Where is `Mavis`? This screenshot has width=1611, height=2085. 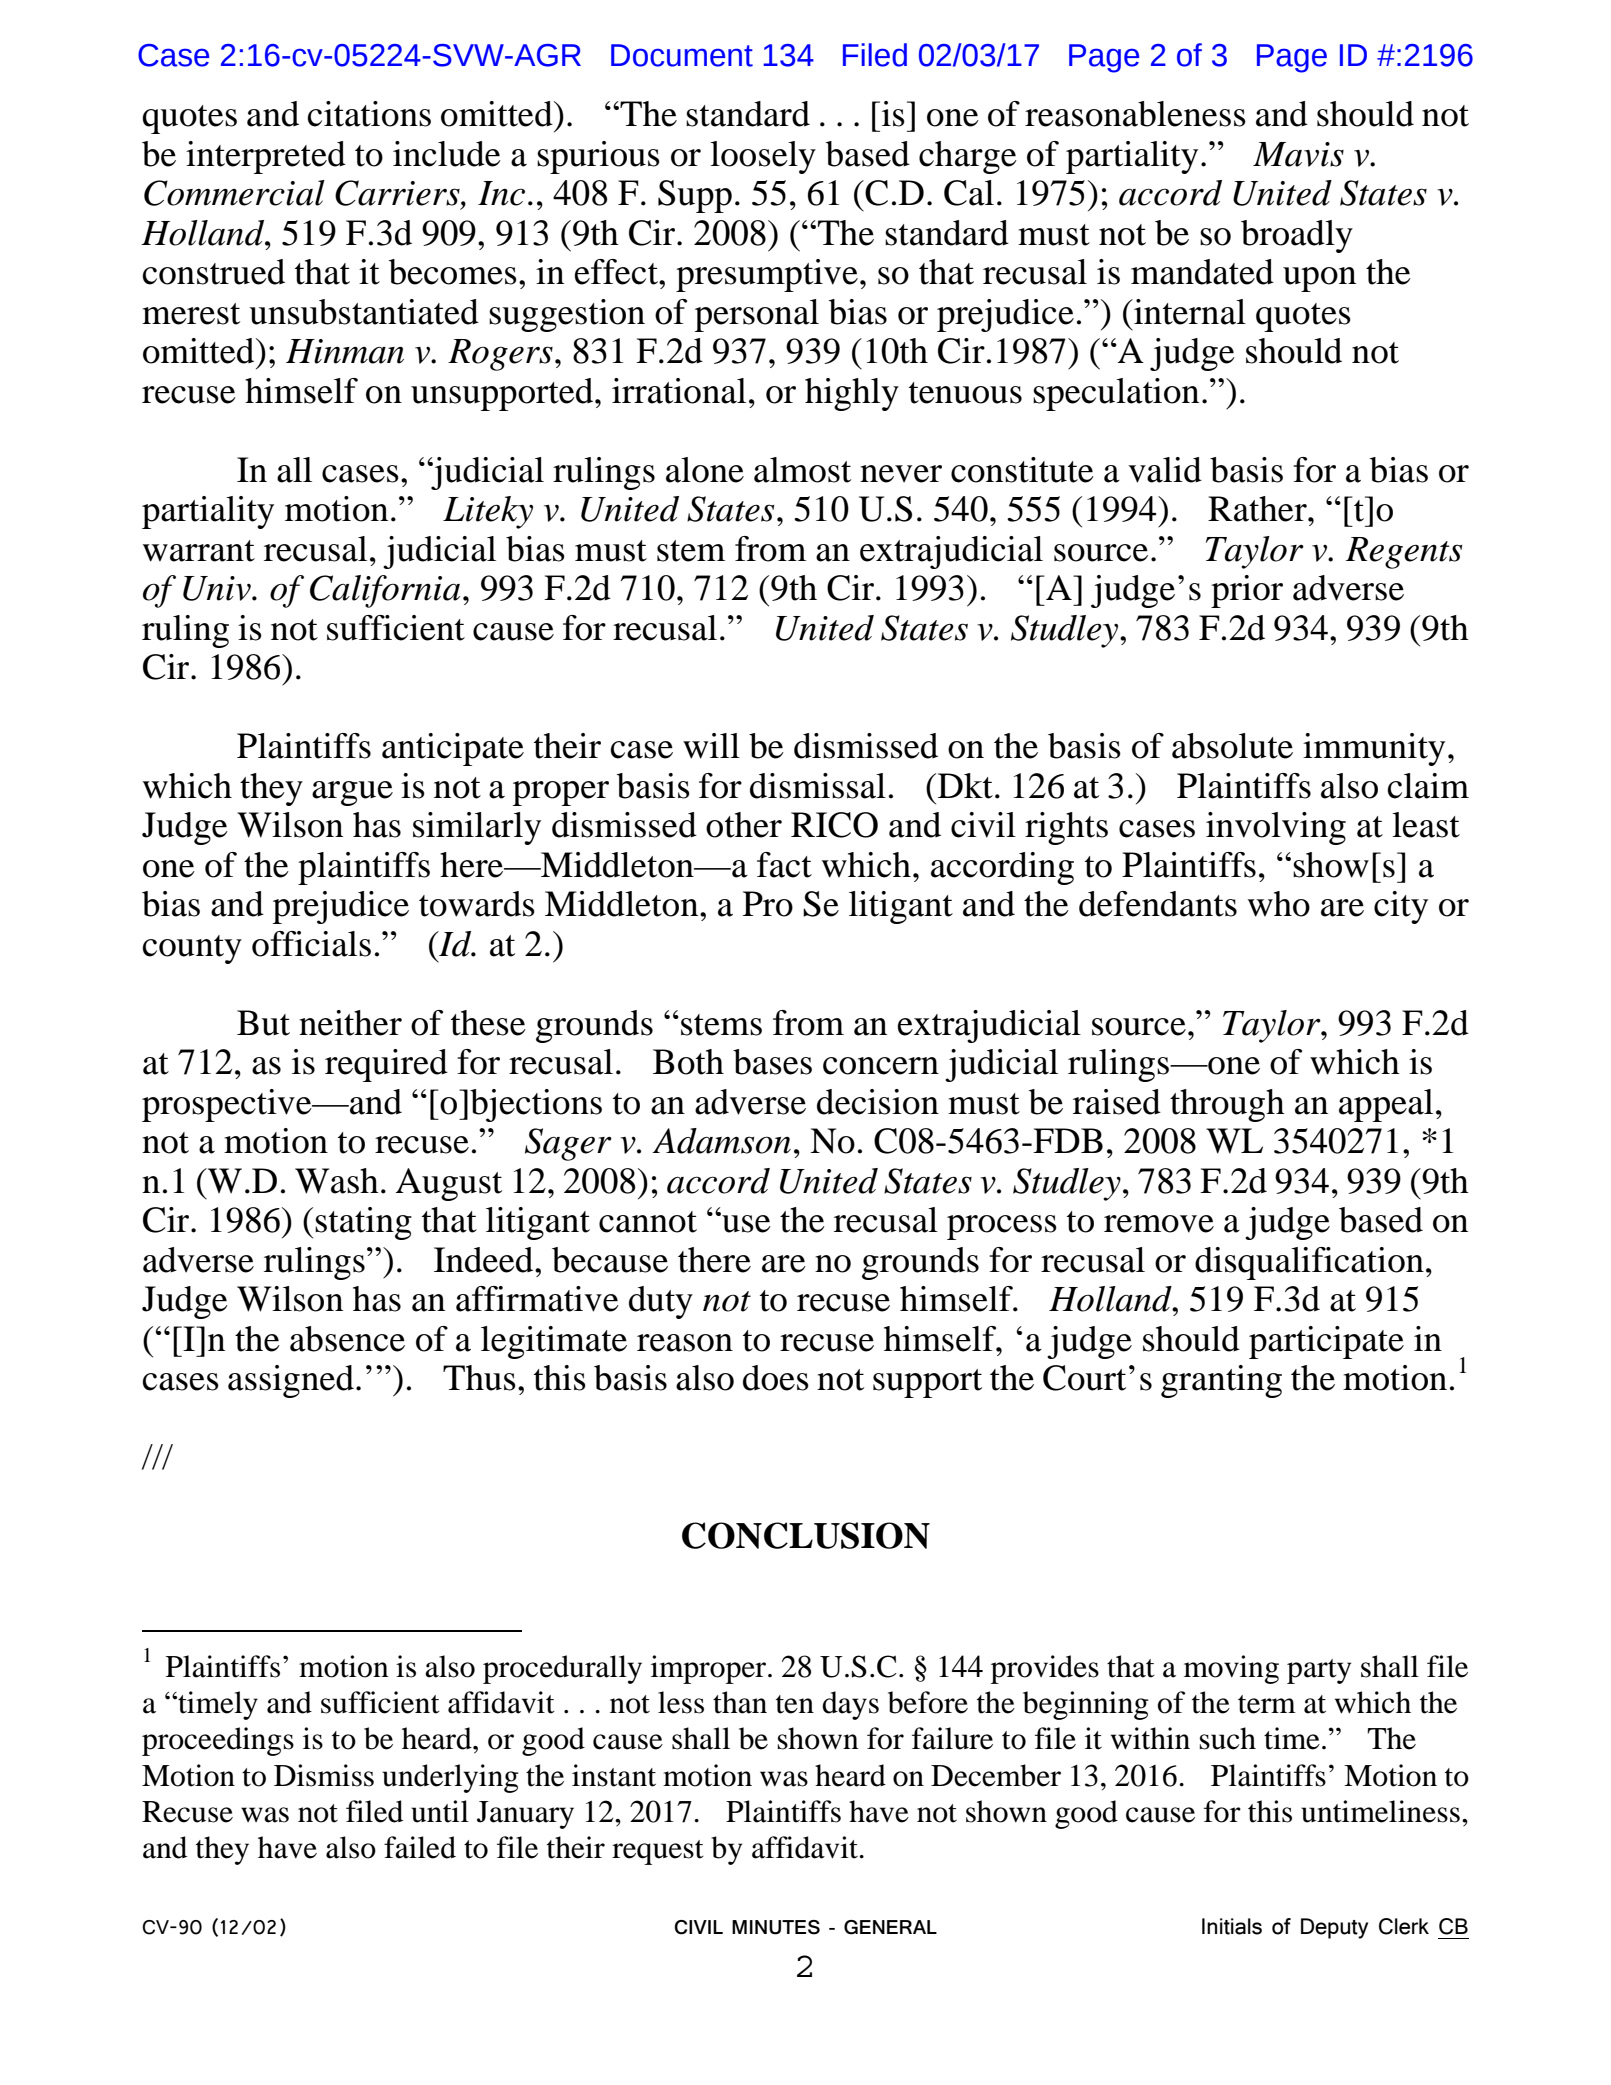
Mavis is located at coordinates (1298, 154).
